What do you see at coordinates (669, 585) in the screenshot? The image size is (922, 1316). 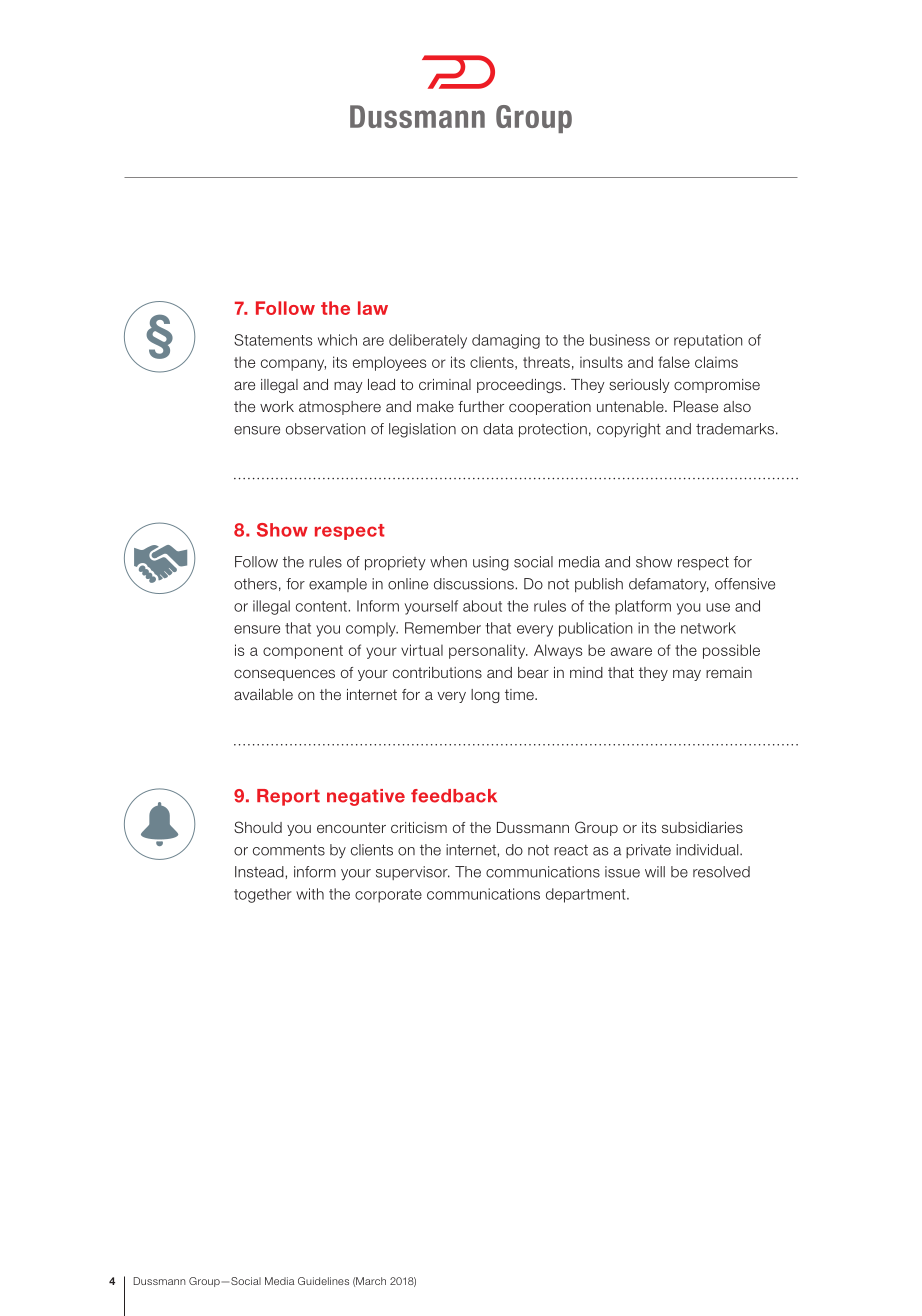 I see `defamatory` at bounding box center [669, 585].
